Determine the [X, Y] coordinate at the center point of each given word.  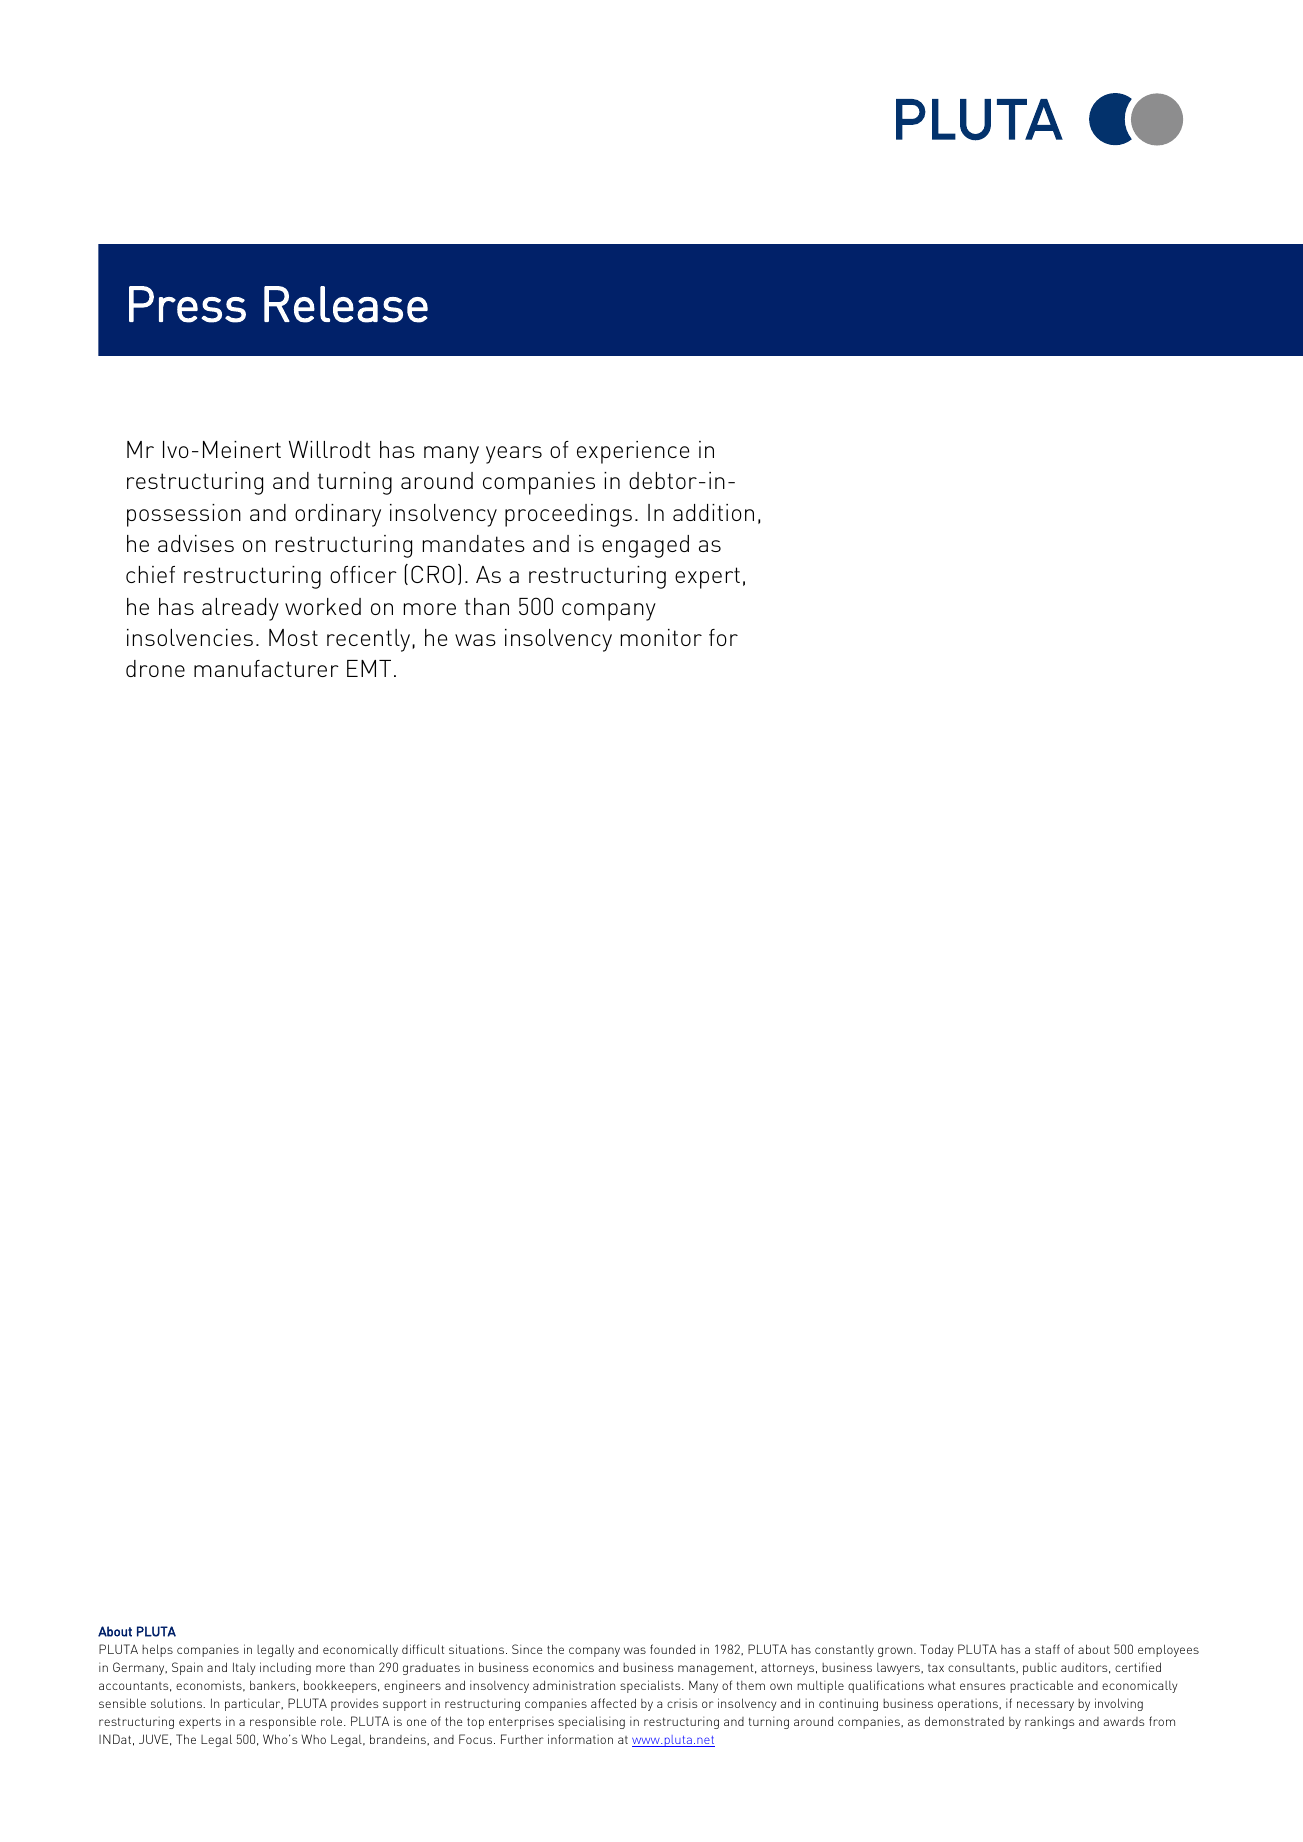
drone [155, 668]
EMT [369, 668]
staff [1047, 1649]
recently [370, 640]
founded [672, 1649]
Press [187, 304]
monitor [661, 637]
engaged [645, 546]
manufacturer [266, 668]
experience [633, 452]
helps [157, 1650]
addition [713, 512]
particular [254, 1705]
